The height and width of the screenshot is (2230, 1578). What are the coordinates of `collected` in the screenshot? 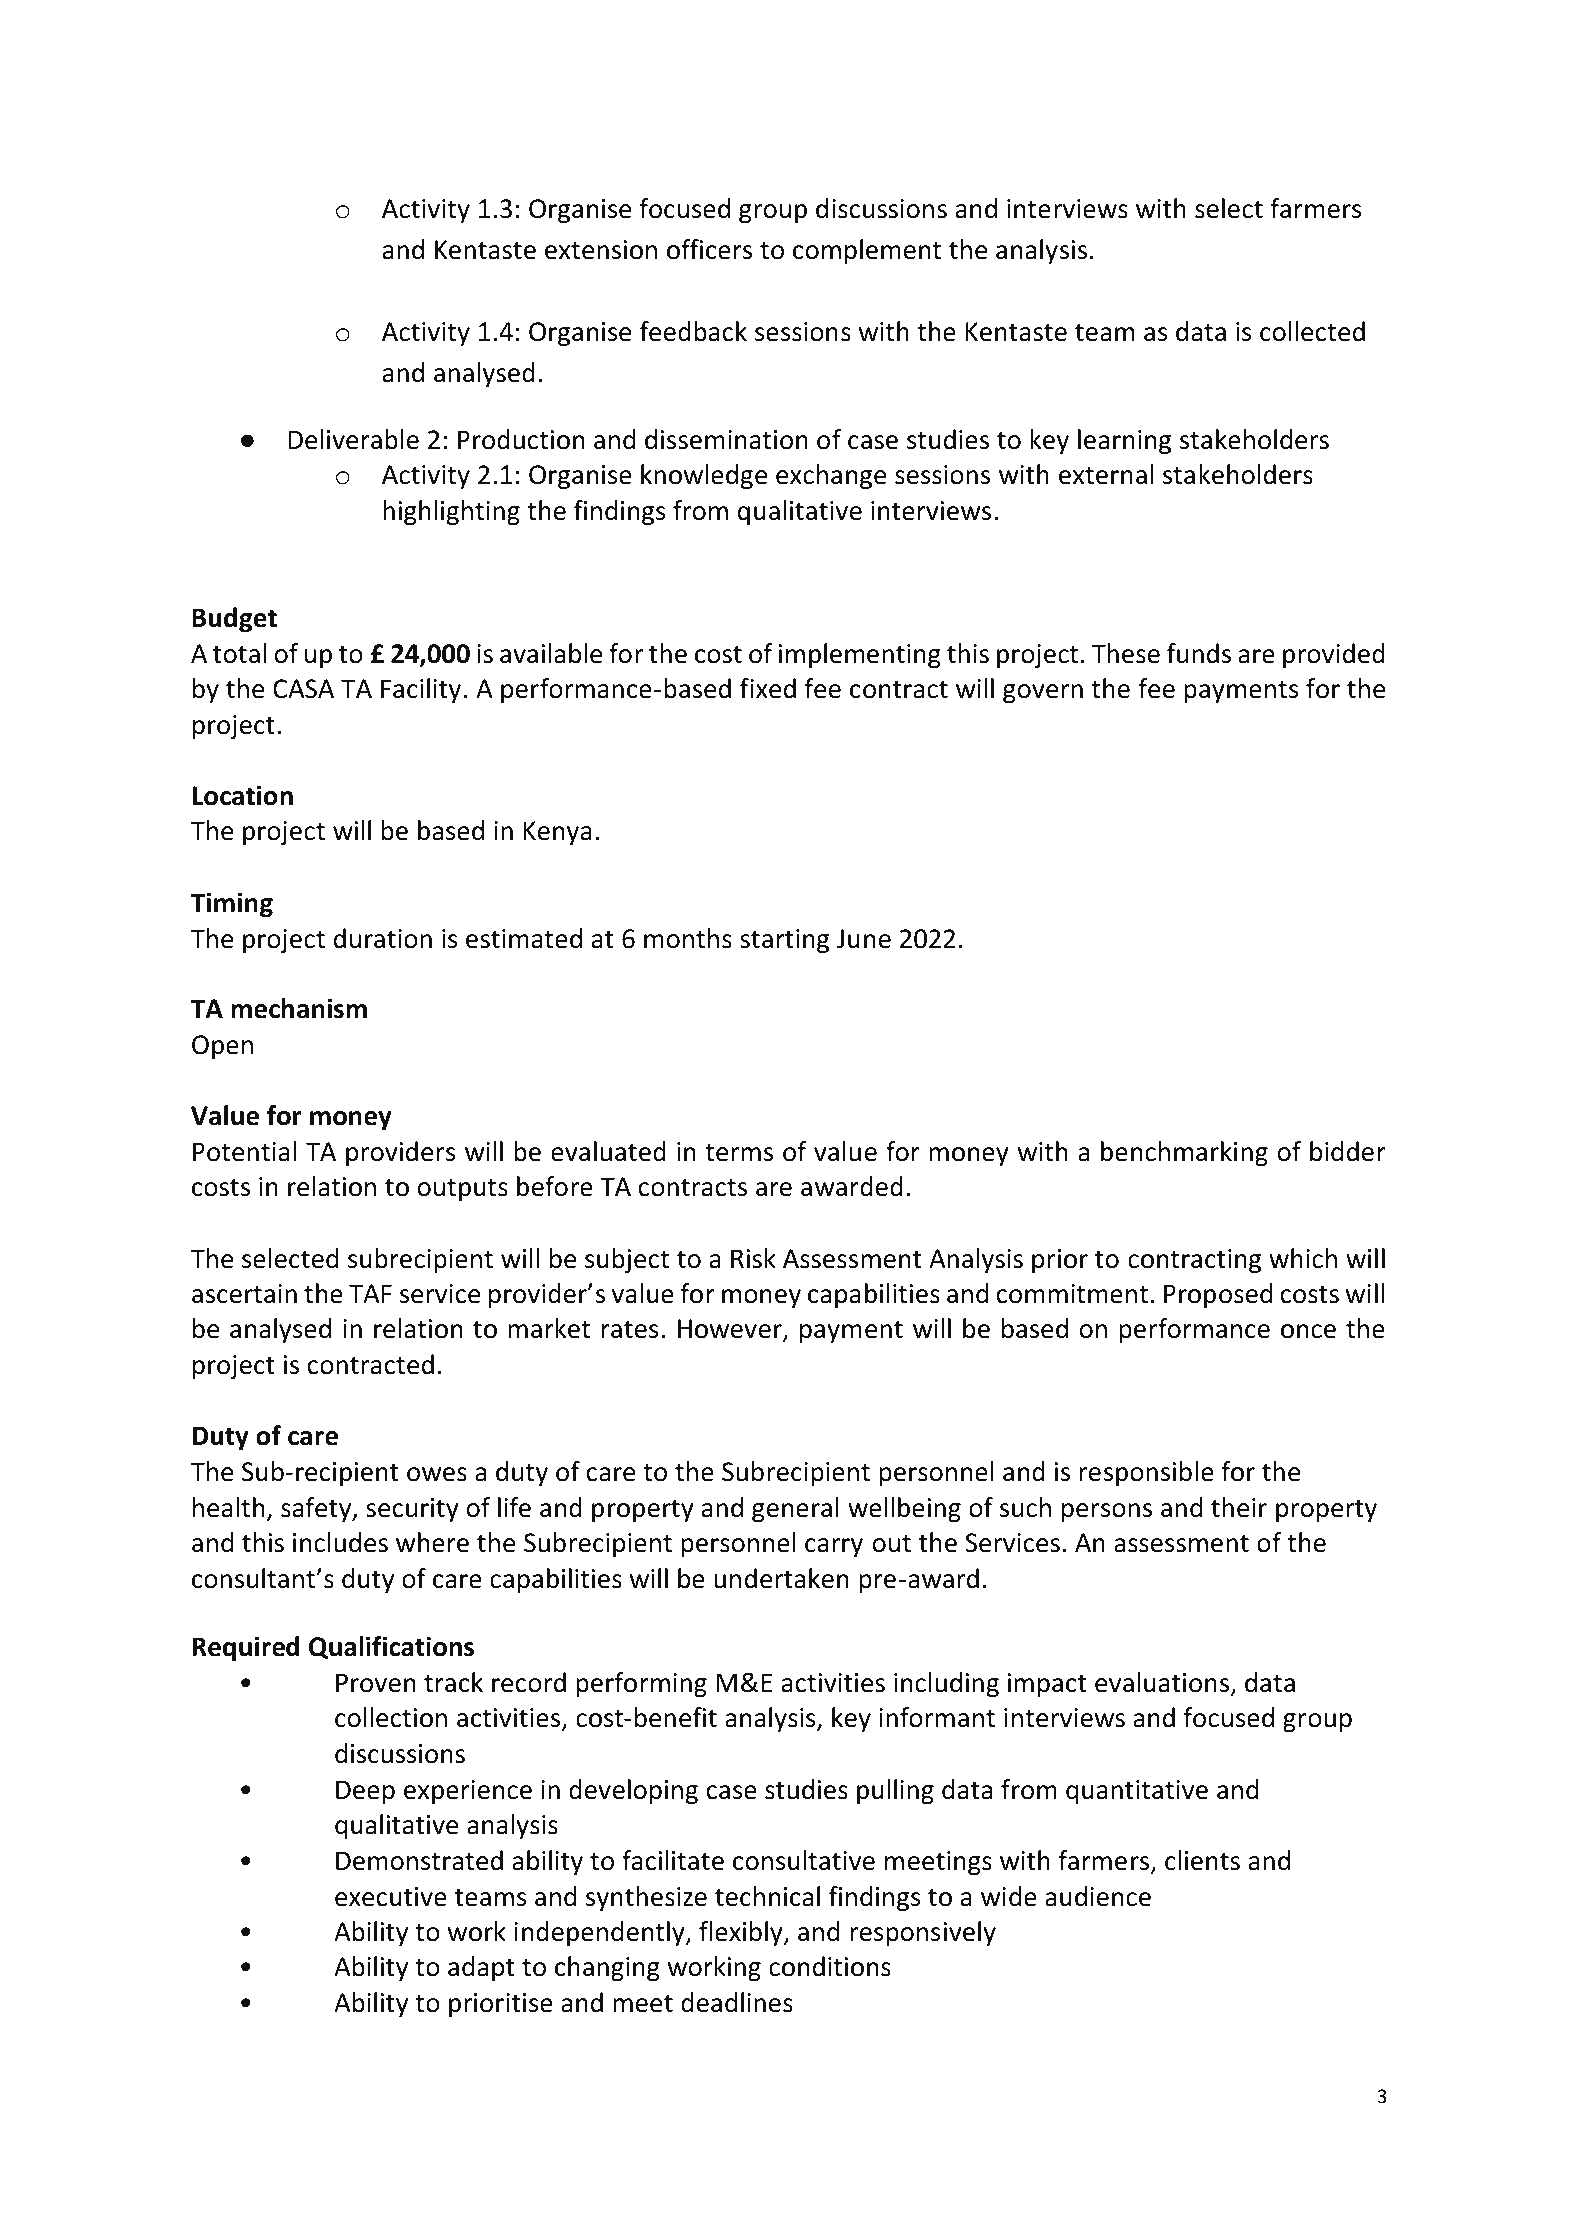 It's located at (1312, 331).
